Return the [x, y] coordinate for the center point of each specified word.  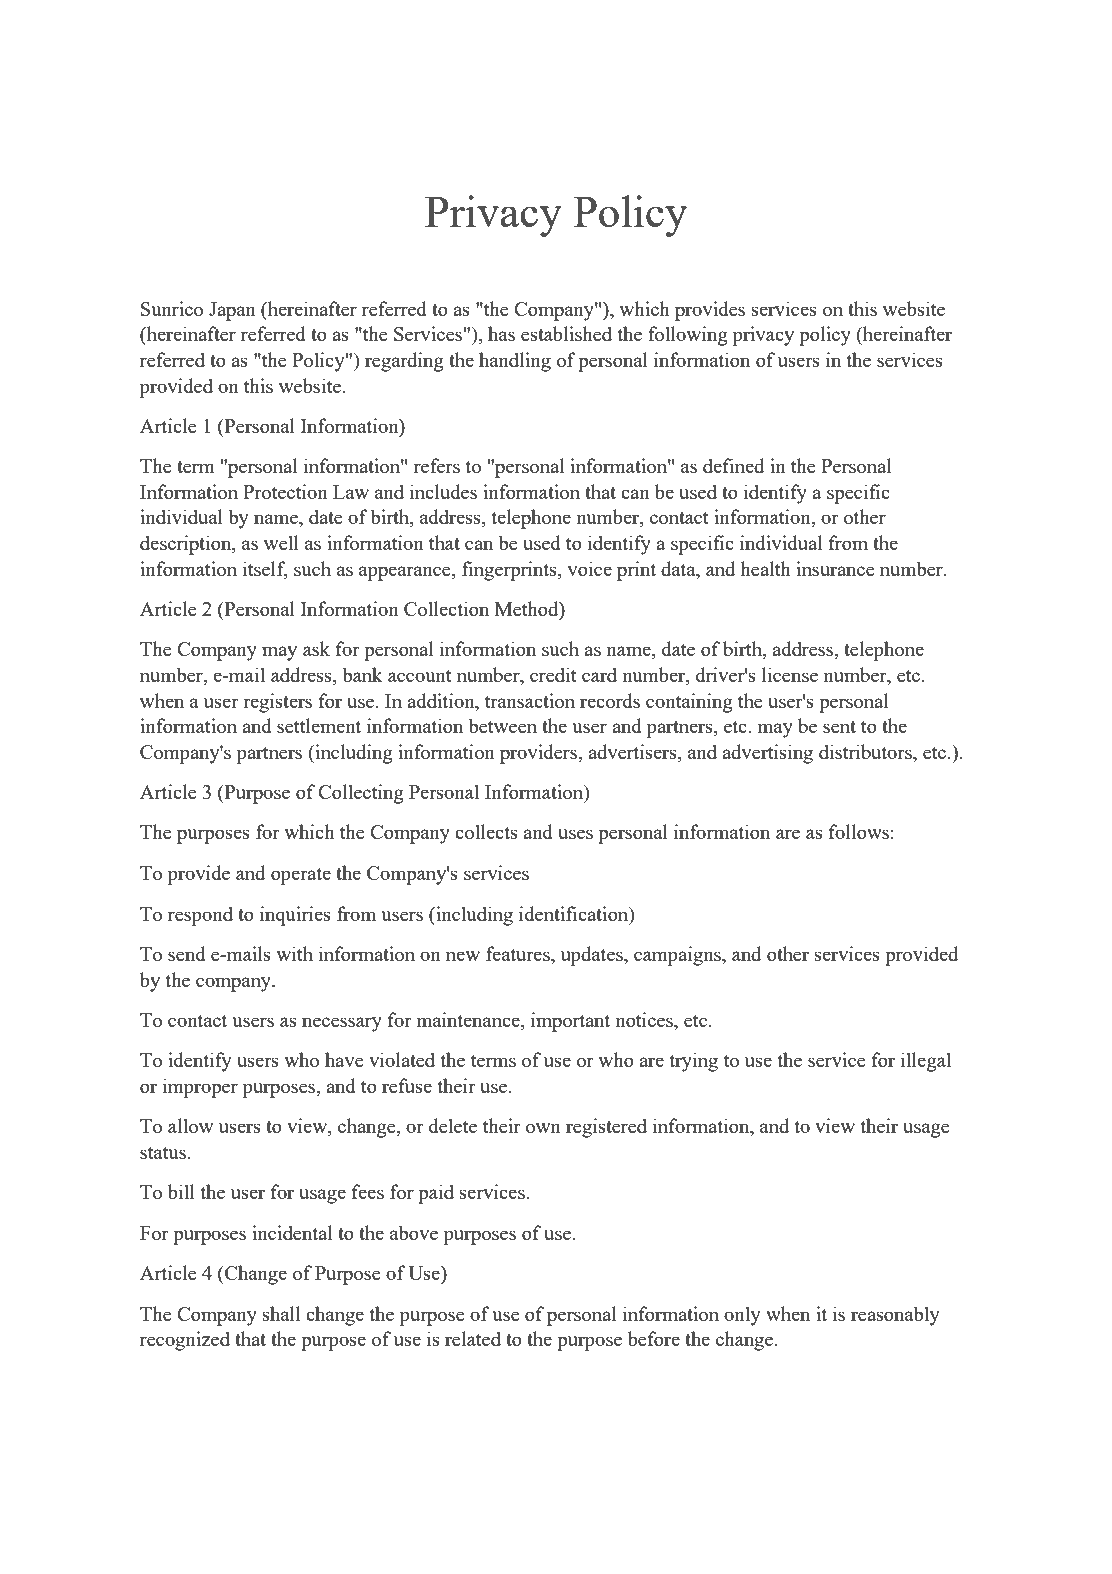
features [519, 955]
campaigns [678, 956]
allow [190, 1125]
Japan [232, 311]
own [543, 1128]
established [566, 333]
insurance [835, 568]
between [502, 725]
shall [281, 1313]
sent [839, 727]
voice [589, 568]
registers [277, 703]
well [281, 542]
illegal [926, 1062]
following [688, 336]
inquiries [295, 916]
